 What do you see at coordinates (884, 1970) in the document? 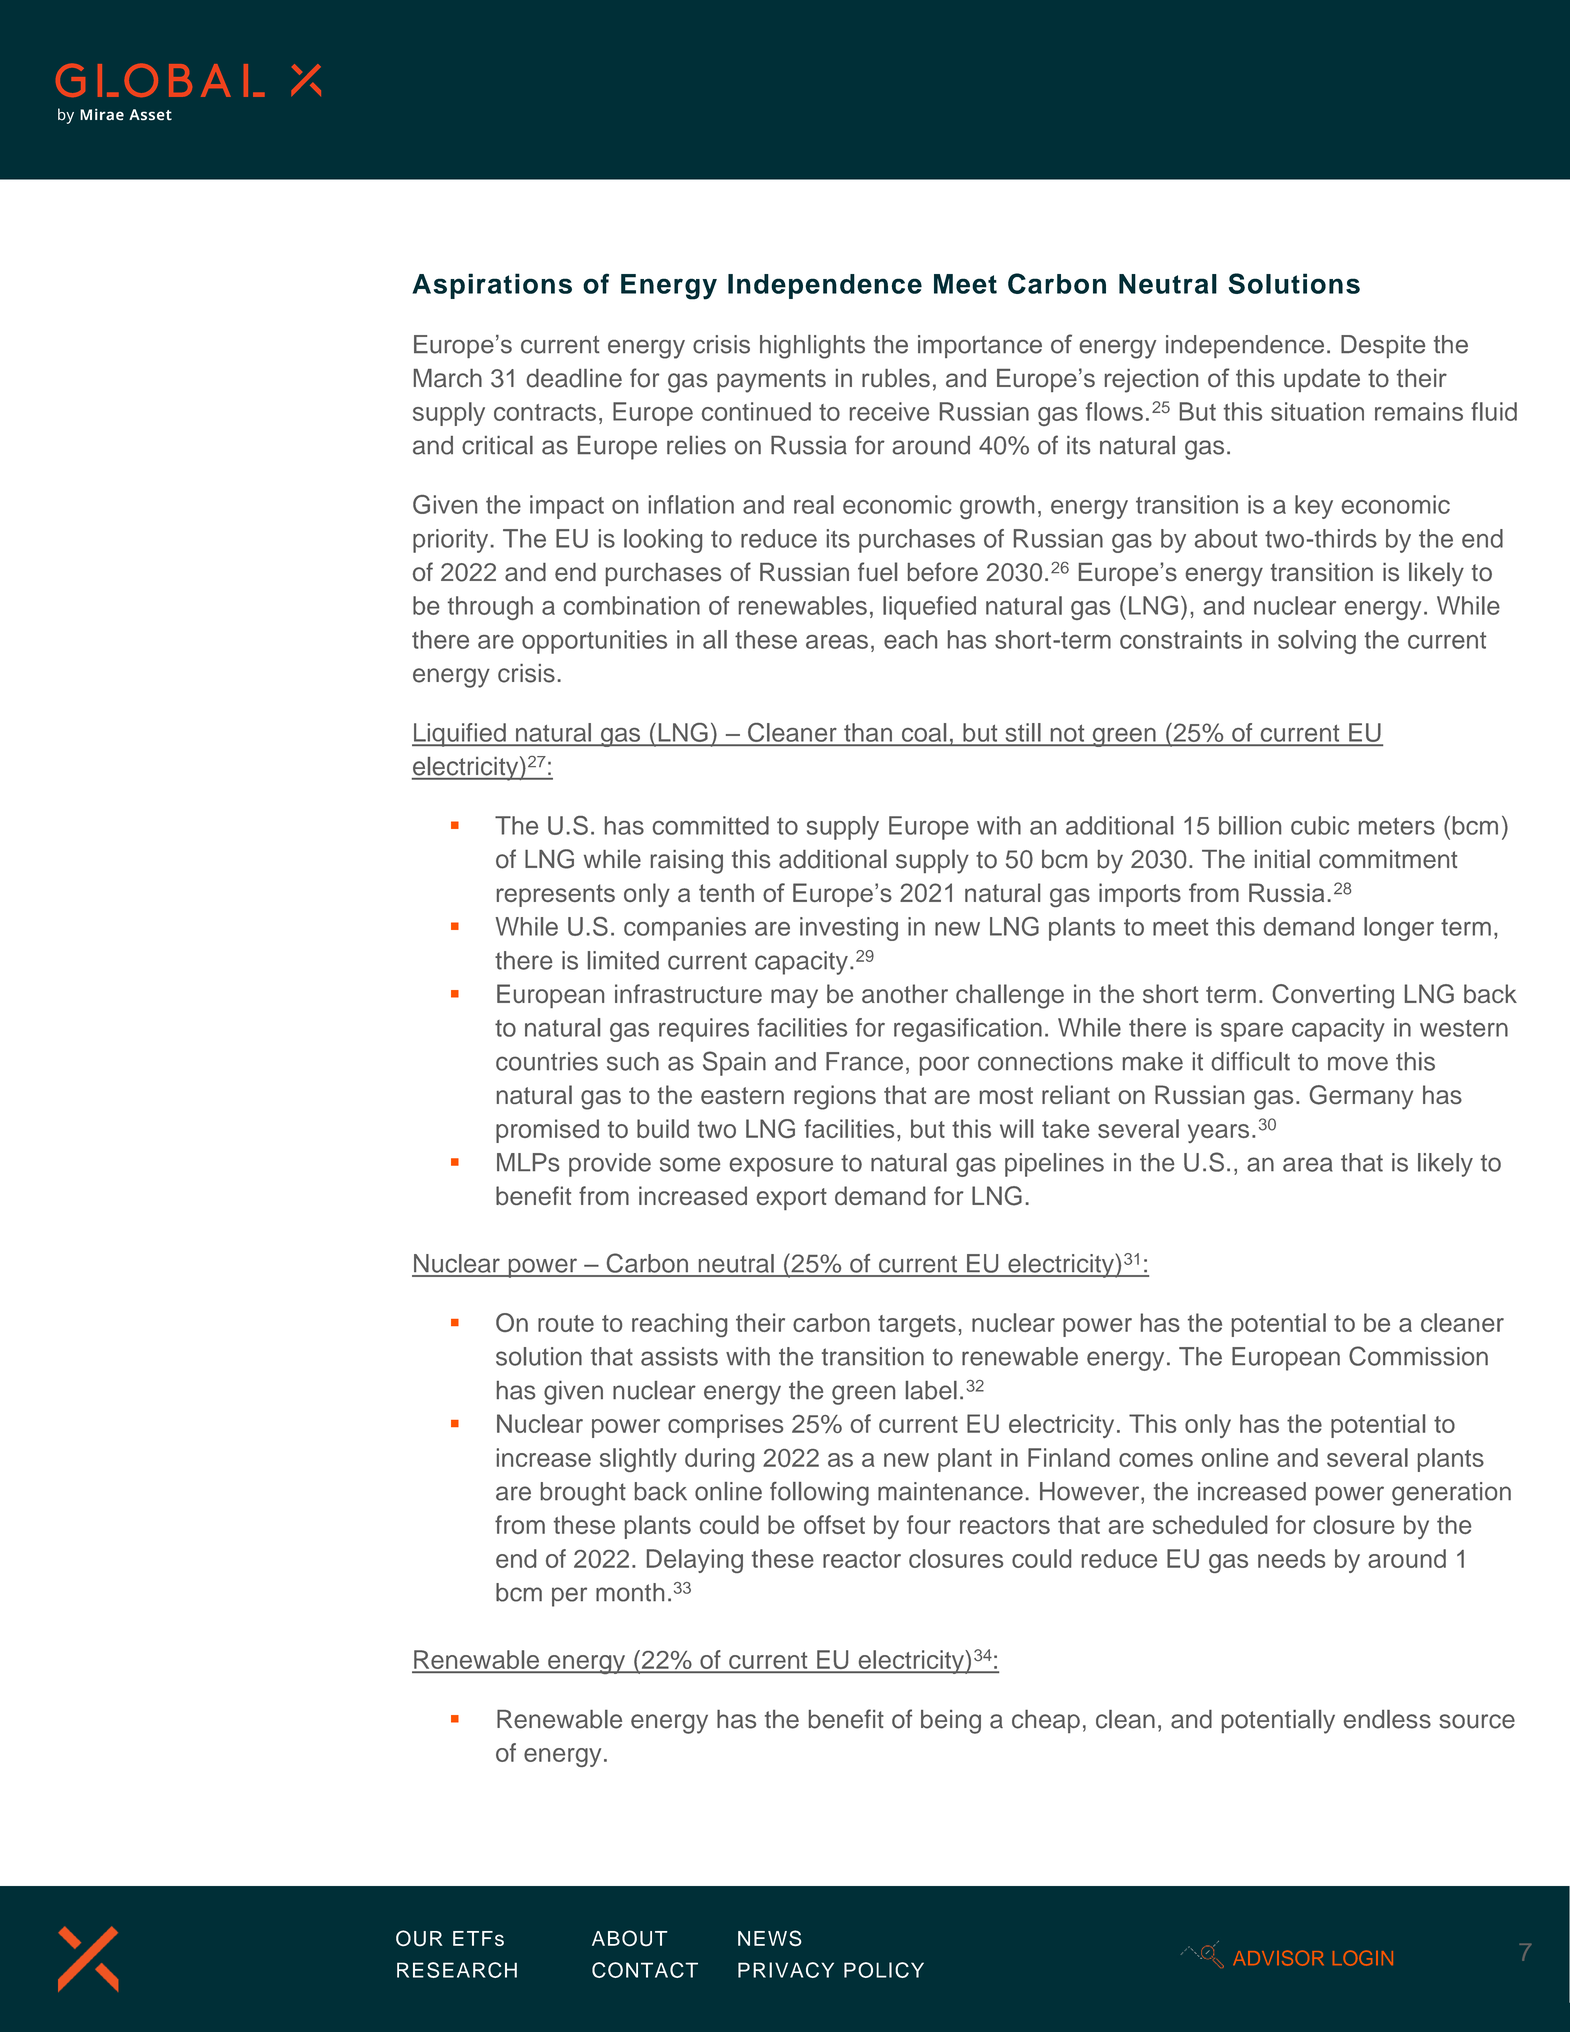
I see `POLICY` at bounding box center [884, 1970].
